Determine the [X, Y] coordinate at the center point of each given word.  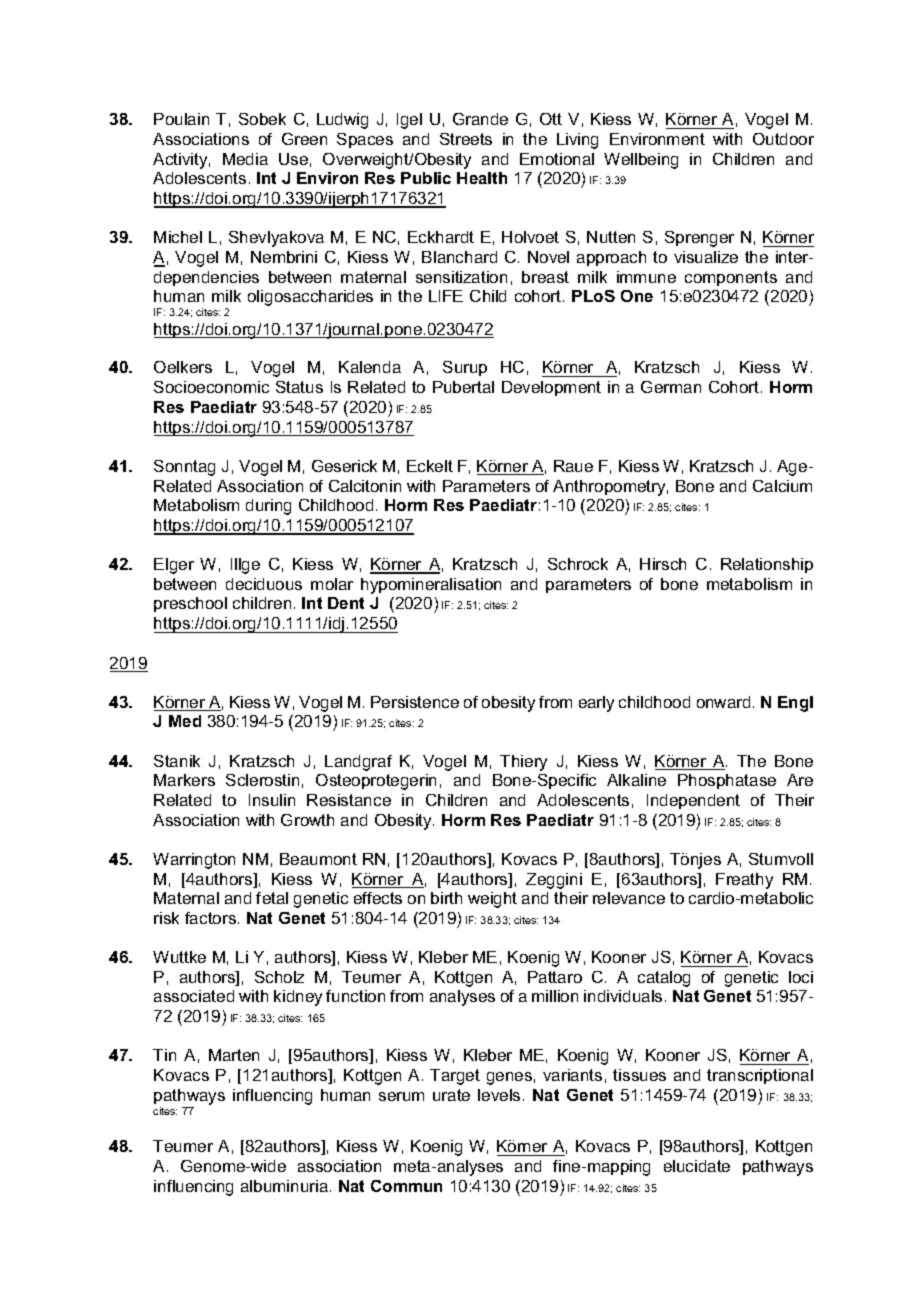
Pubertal [463, 387]
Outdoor [783, 139]
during [268, 507]
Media [245, 159]
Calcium [782, 486]
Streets [466, 139]
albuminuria [284, 1186]
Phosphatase [727, 781]
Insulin [272, 800]
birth [446, 898]
